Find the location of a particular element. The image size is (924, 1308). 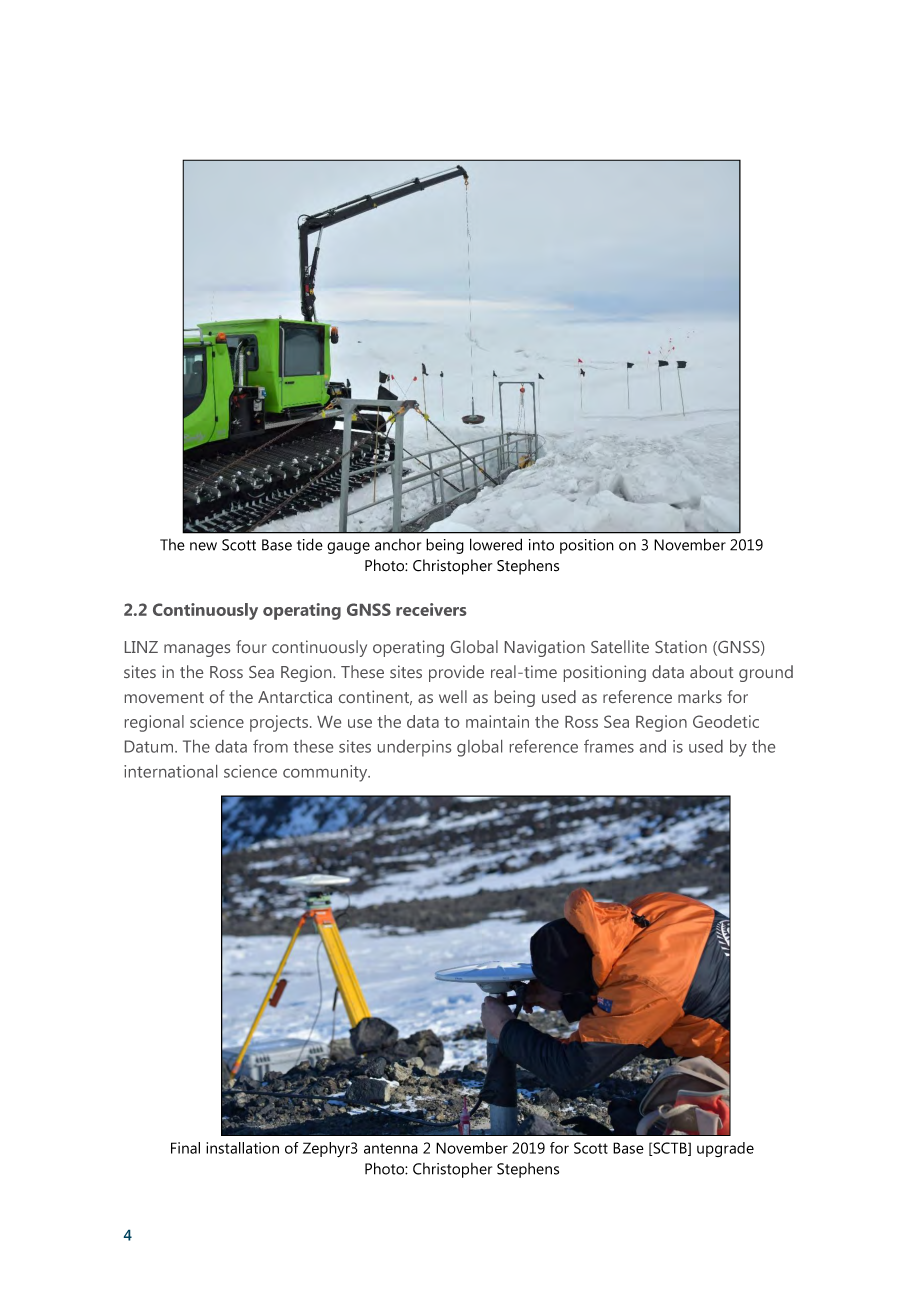

antenna is located at coordinates (391, 1148).
